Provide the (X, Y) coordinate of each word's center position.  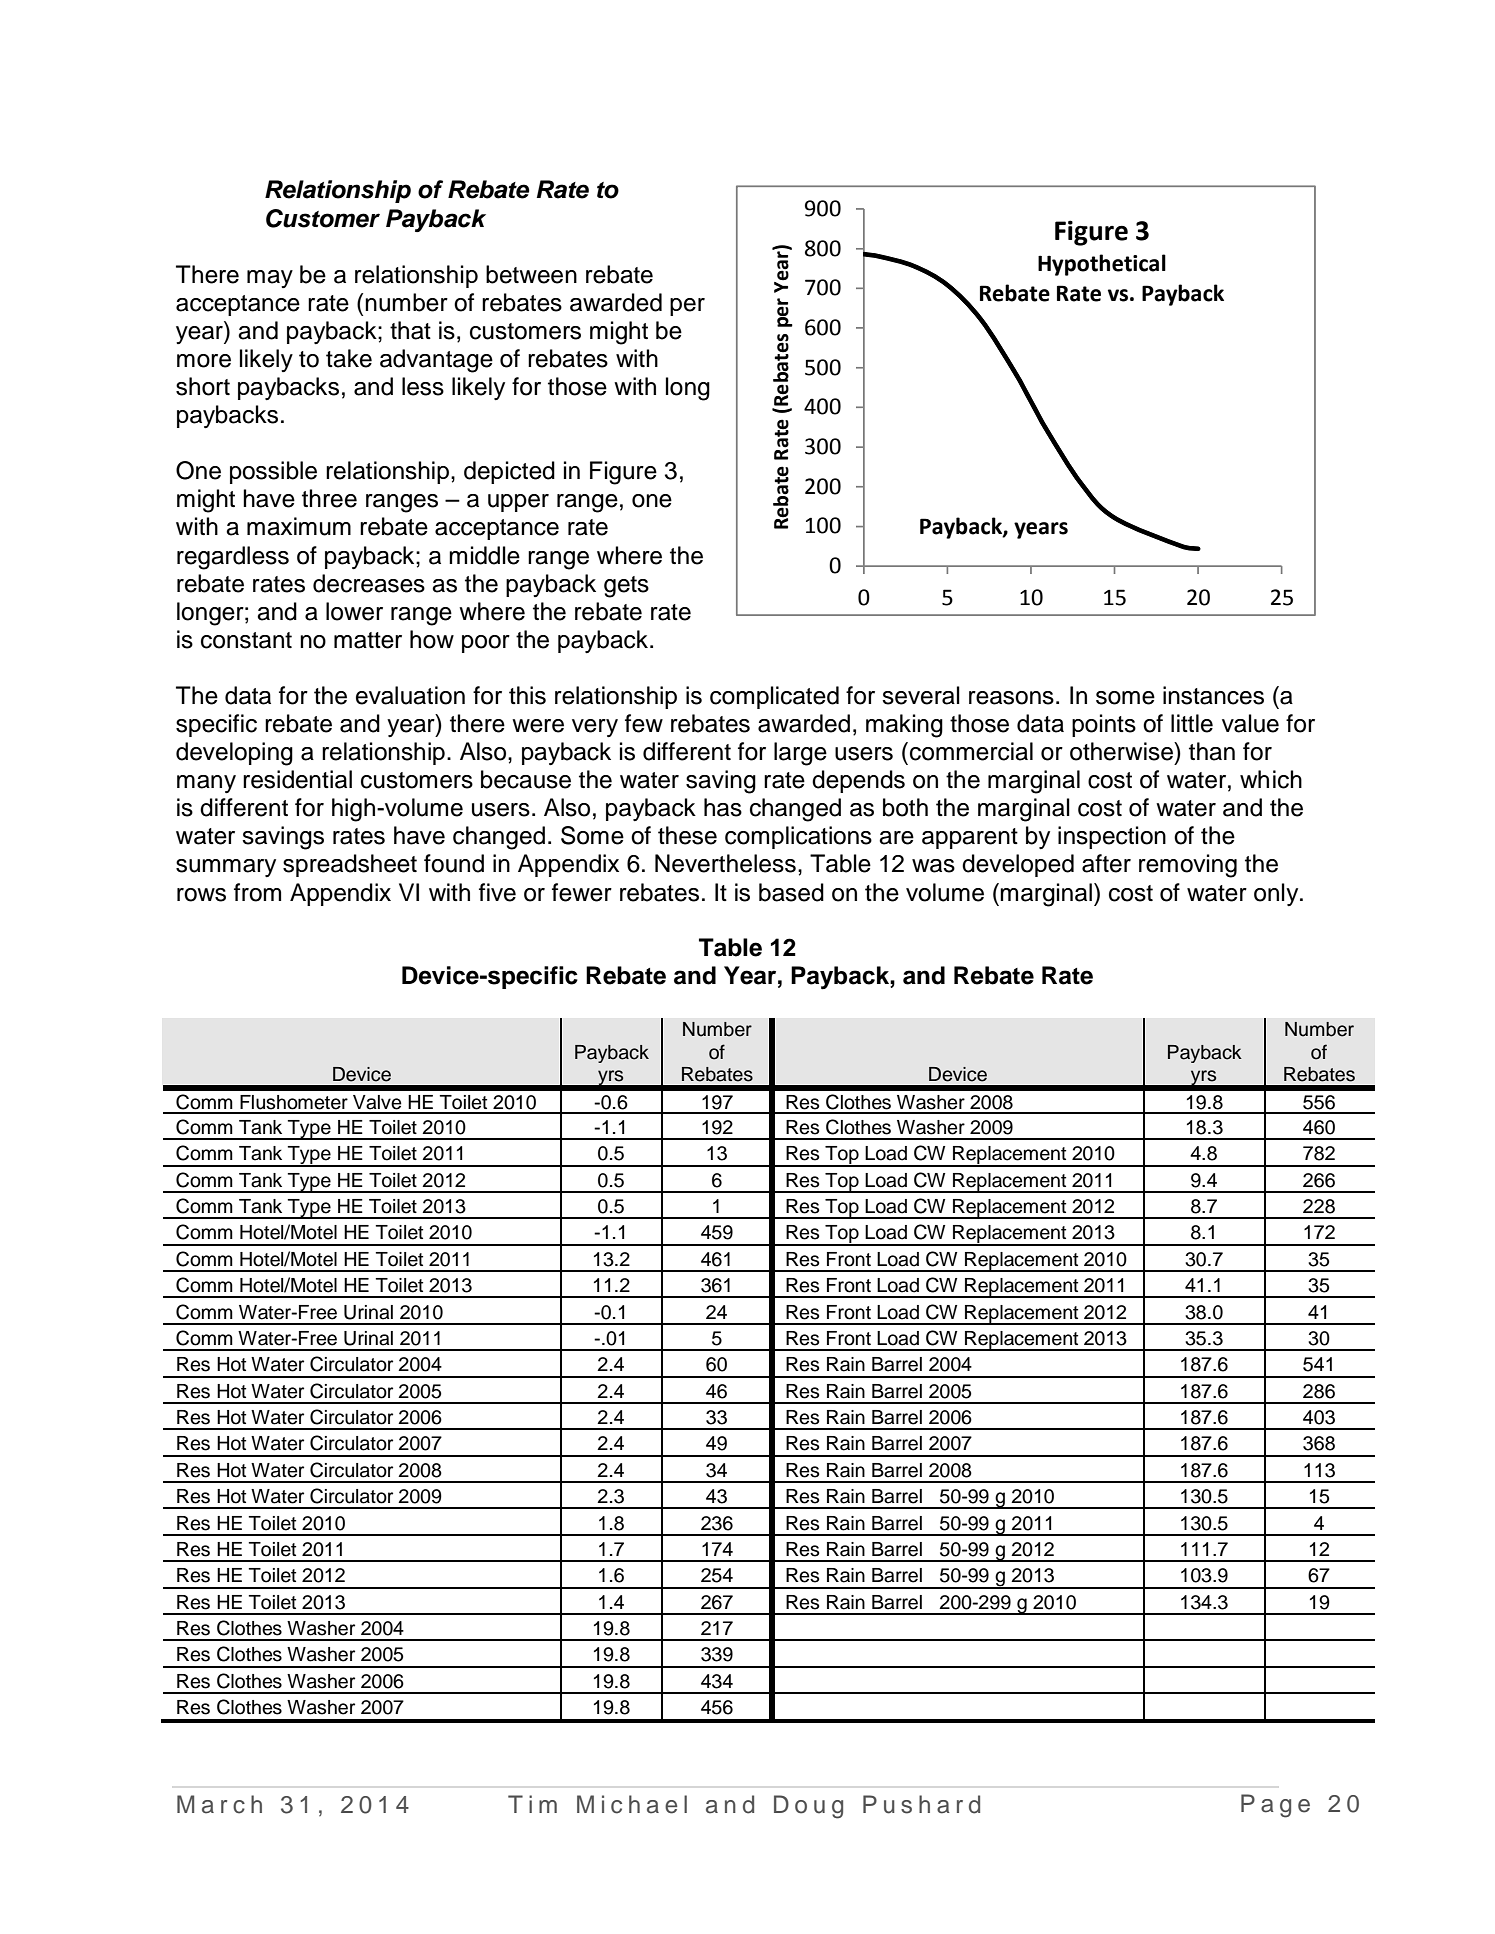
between (531, 274)
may (270, 279)
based (791, 892)
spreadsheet (350, 865)
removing (1188, 866)
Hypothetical (1102, 265)
